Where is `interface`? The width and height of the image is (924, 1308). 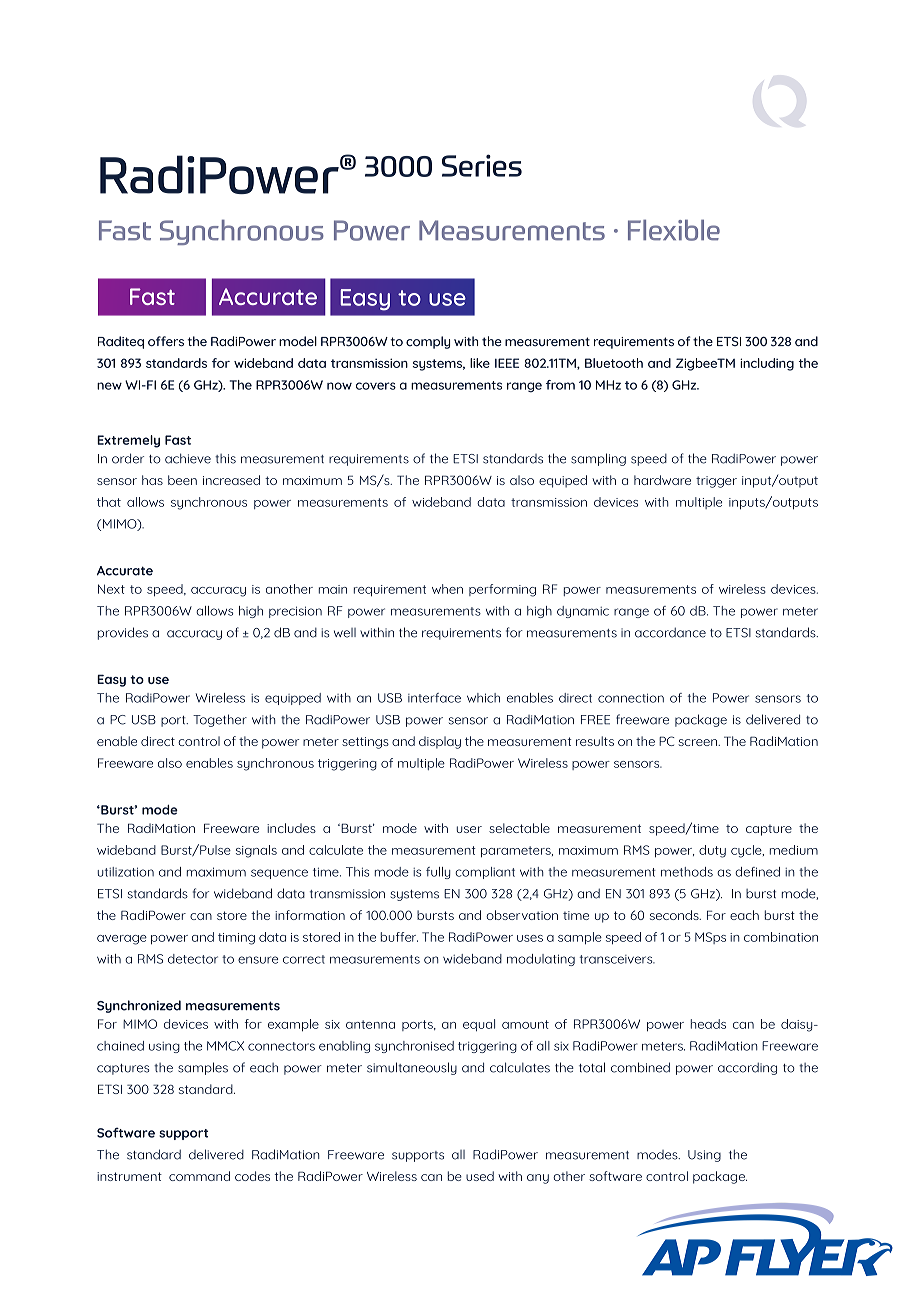 interface is located at coordinates (434, 698).
